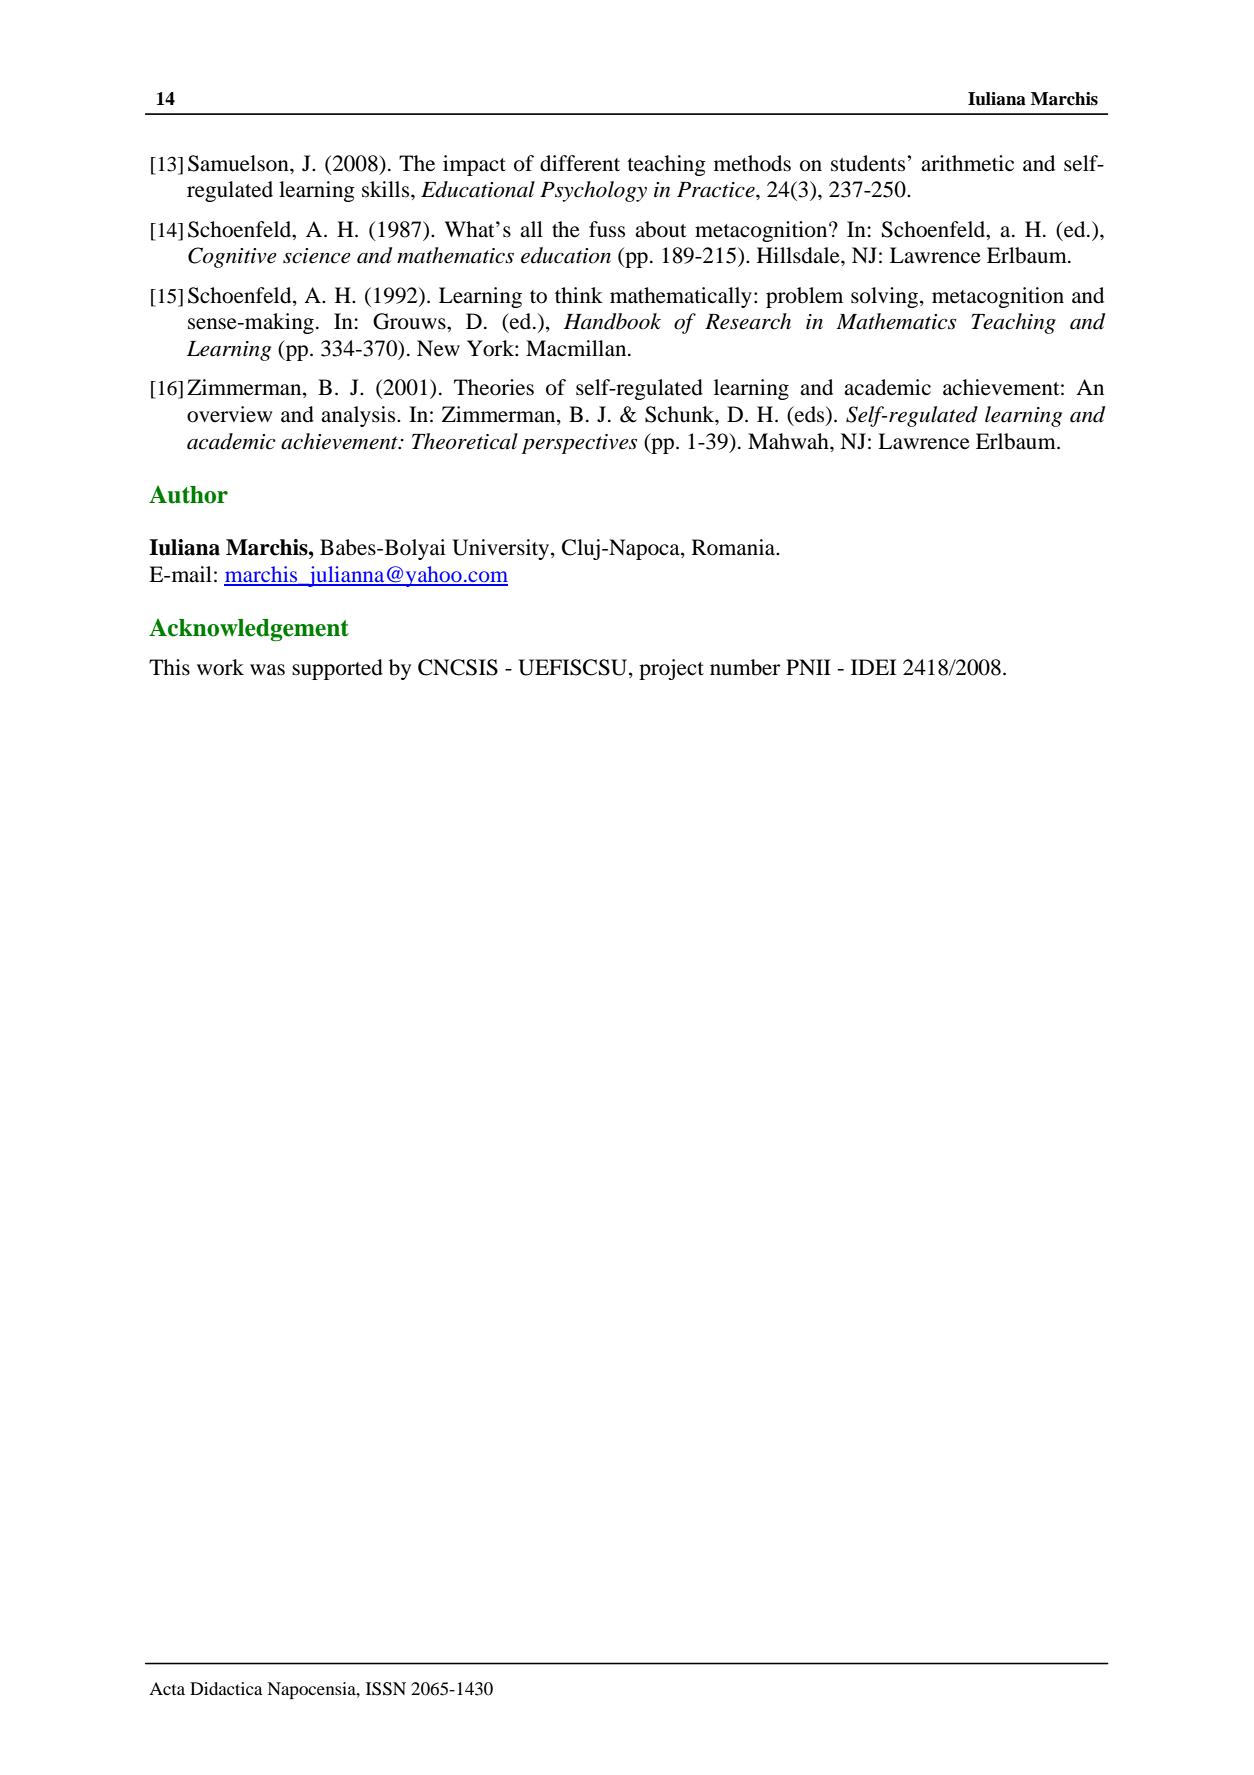 The image size is (1254, 1775). Describe the element at coordinates (745, 667) in the image. I see `number` at that location.
